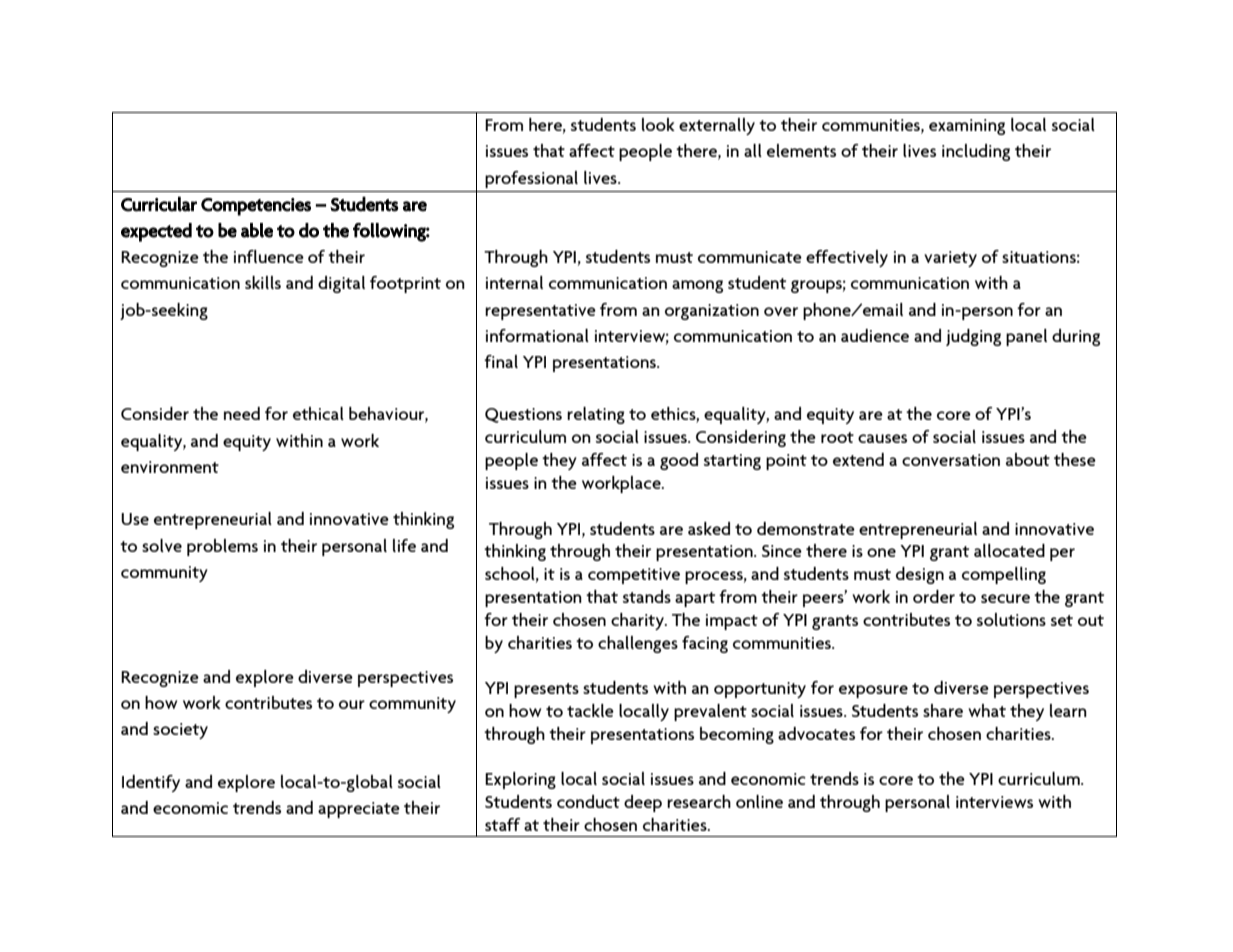 This screenshot has height=952, width=1233. I want to click on look, so click(658, 124).
